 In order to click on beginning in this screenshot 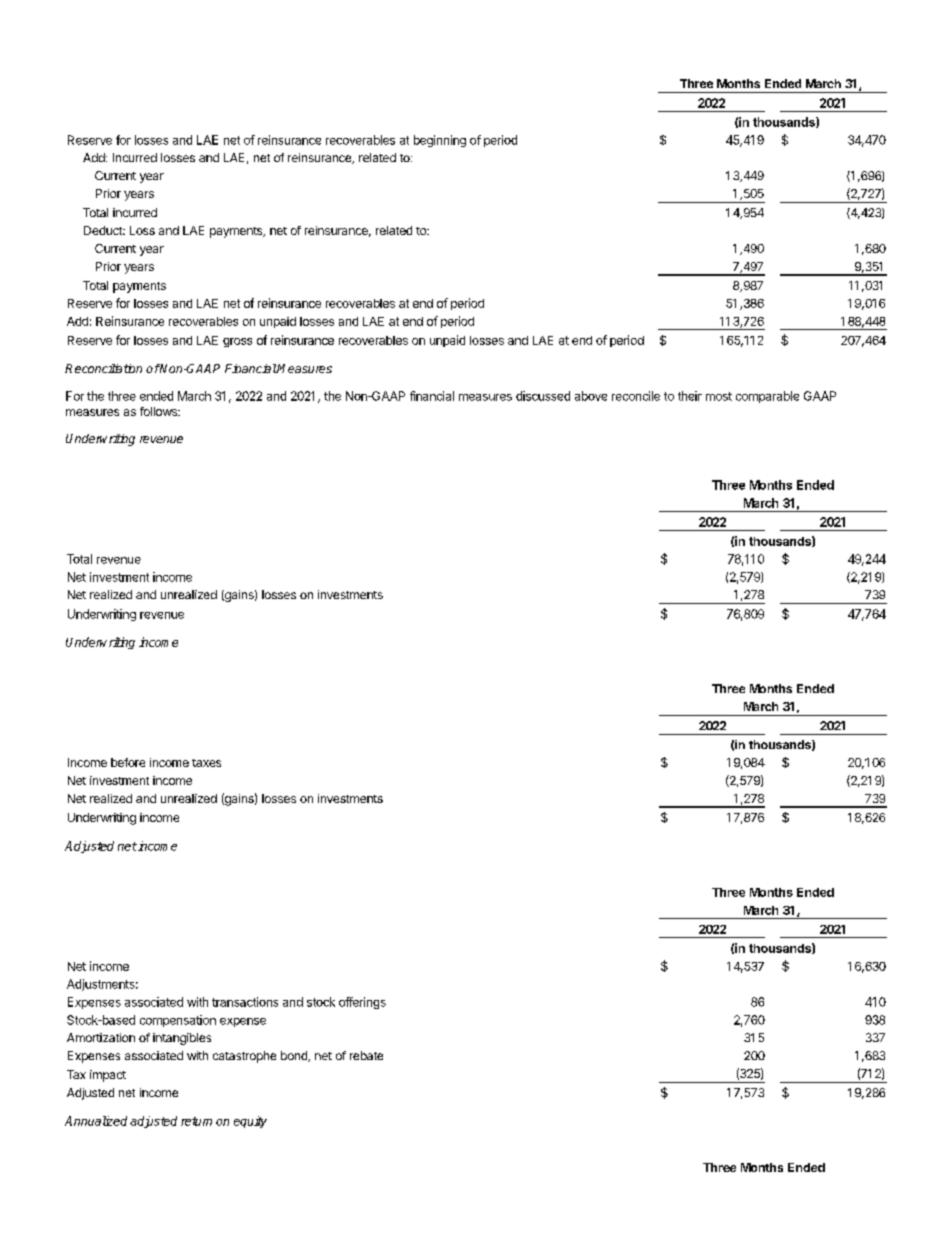, I will do `click(440, 141)`.
